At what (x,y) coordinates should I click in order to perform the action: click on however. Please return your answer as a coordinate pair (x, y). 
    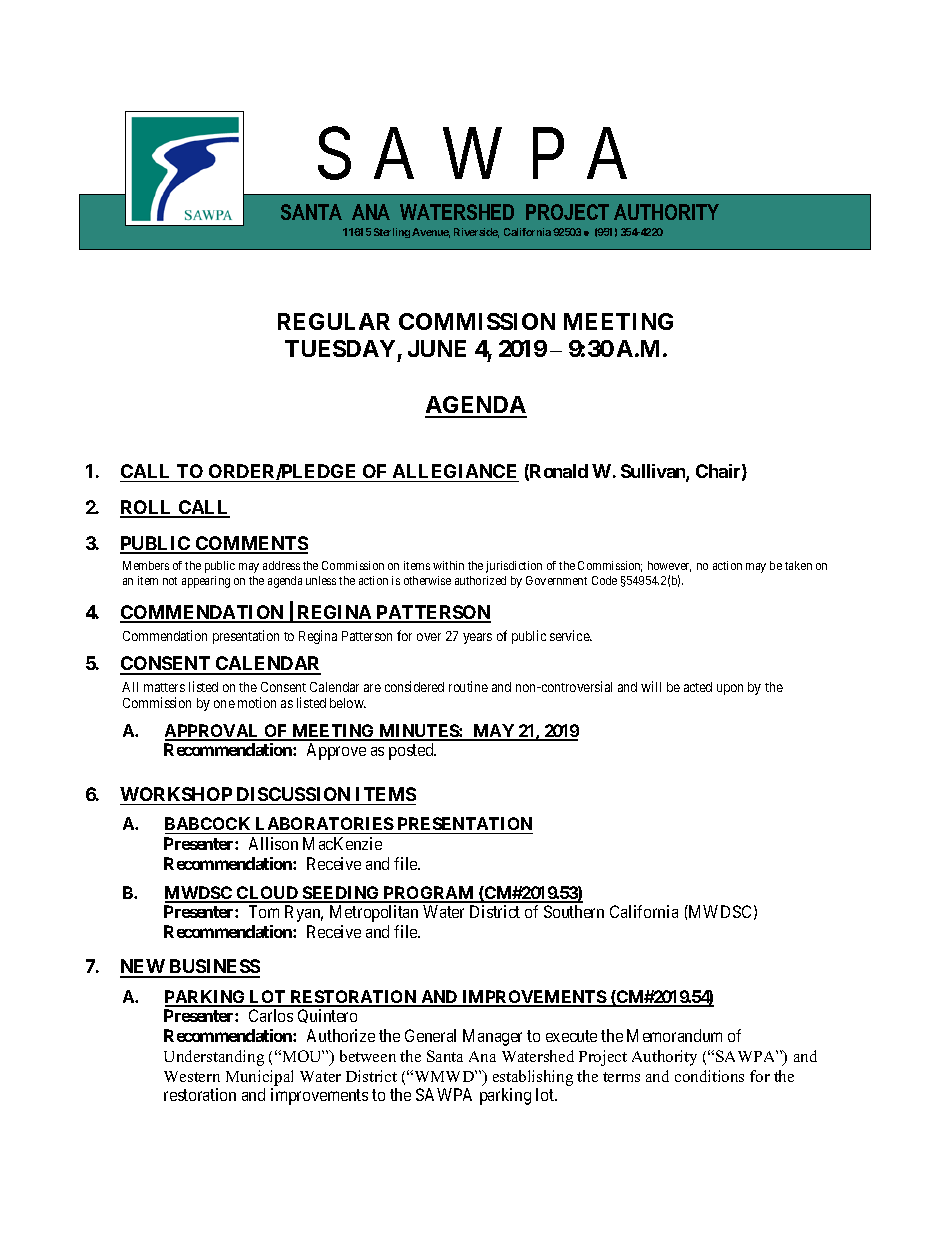
    Looking at the image, I should click on (669, 566).
